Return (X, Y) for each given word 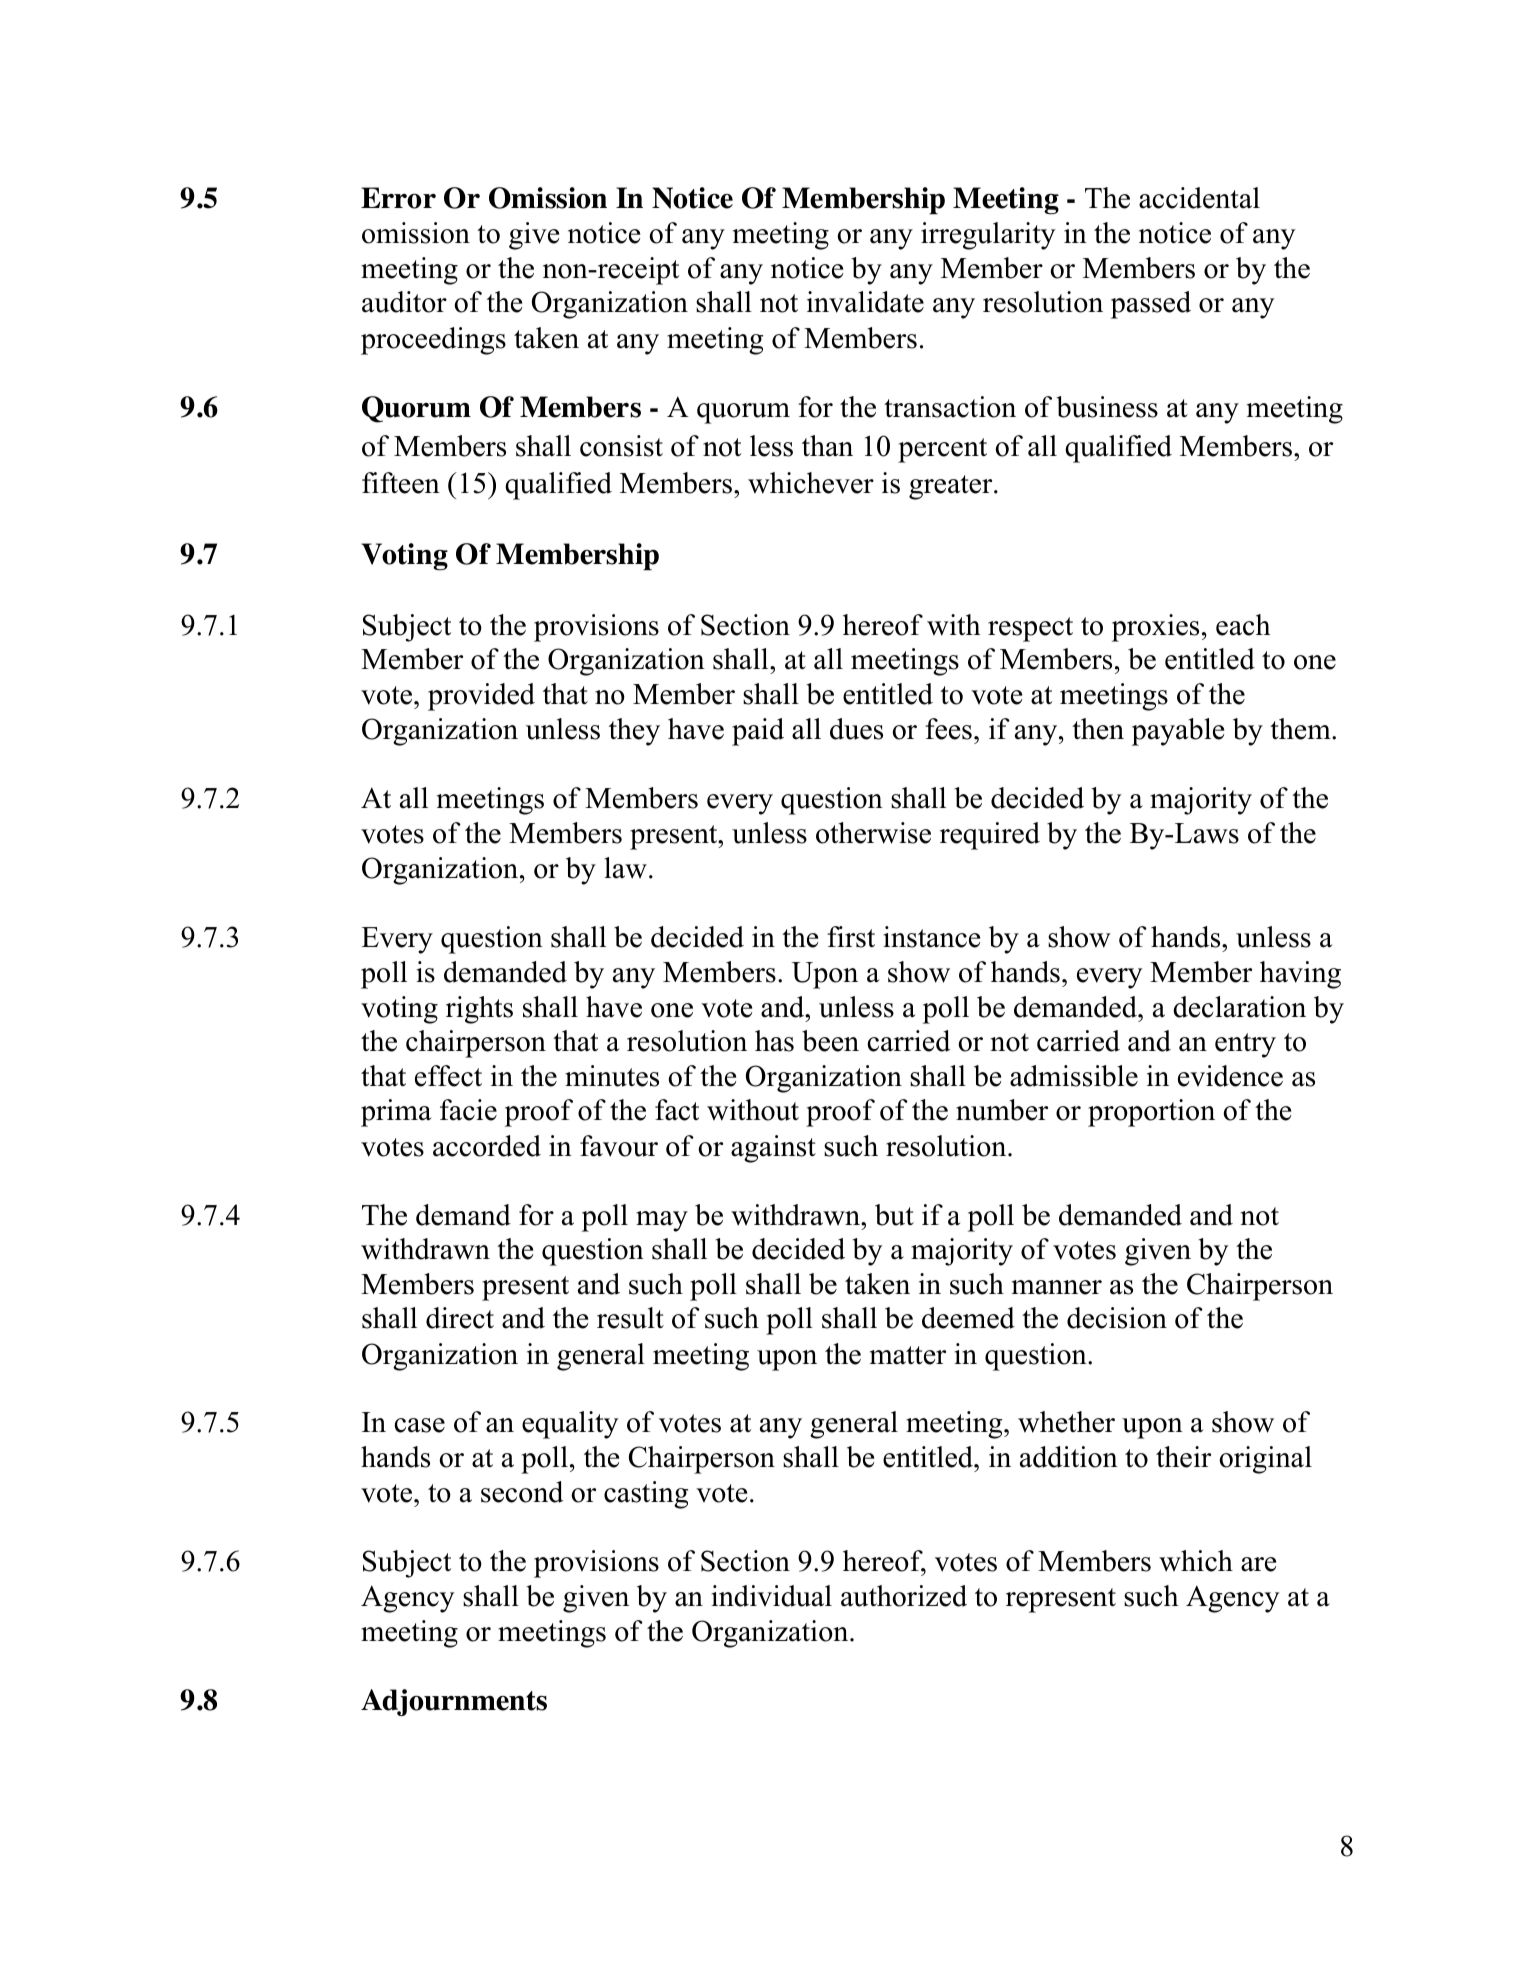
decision (1117, 1318)
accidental (1199, 198)
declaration (1239, 1007)
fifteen (401, 483)
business (1107, 407)
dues (856, 729)
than (827, 446)
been (830, 1041)
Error (398, 198)
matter (908, 1355)
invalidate (865, 302)
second (522, 1492)
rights (479, 1010)
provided (481, 697)
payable (1178, 732)
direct (460, 1318)
